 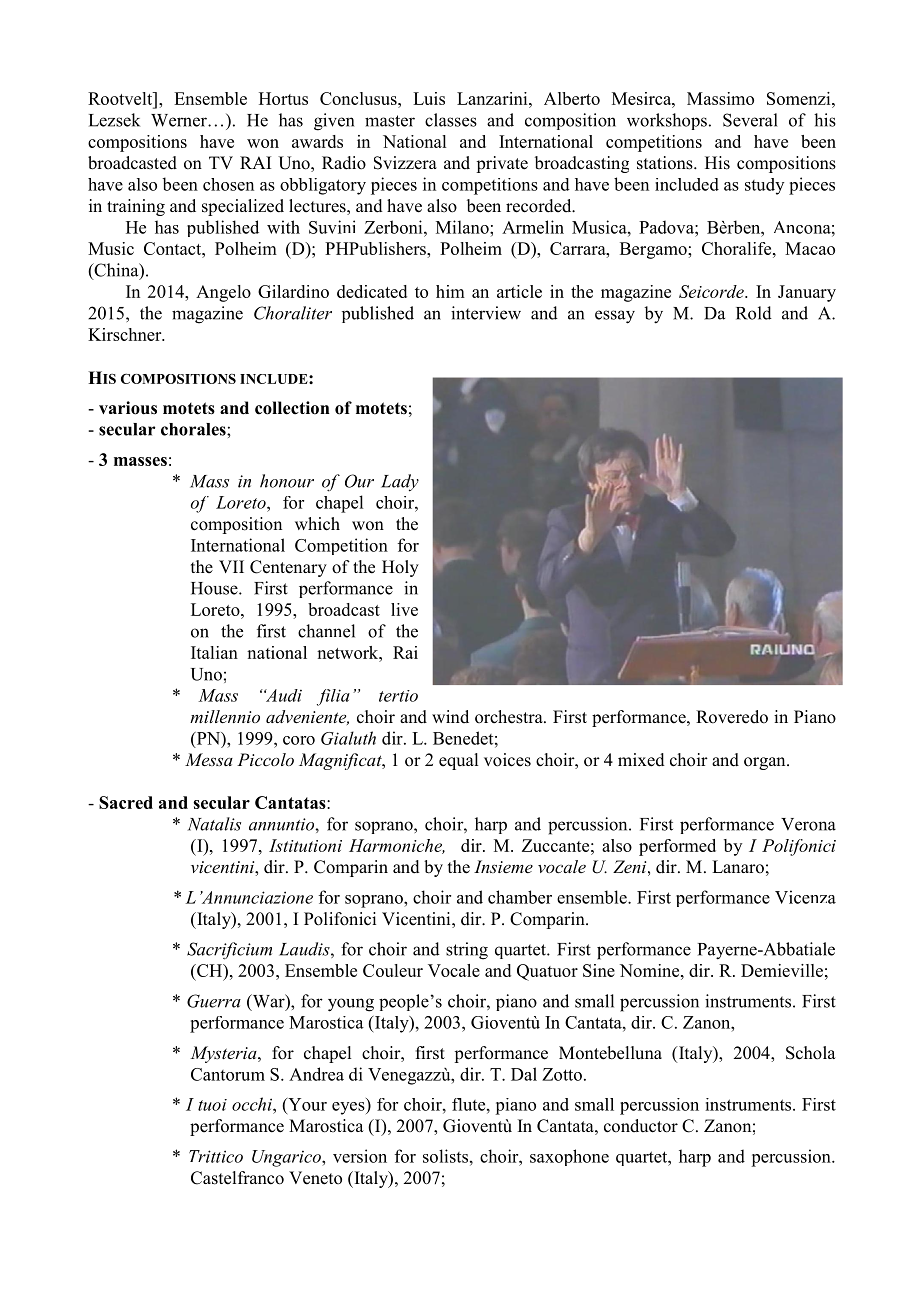 What do you see at coordinates (306, 1104) in the document?
I see `Your` at bounding box center [306, 1104].
